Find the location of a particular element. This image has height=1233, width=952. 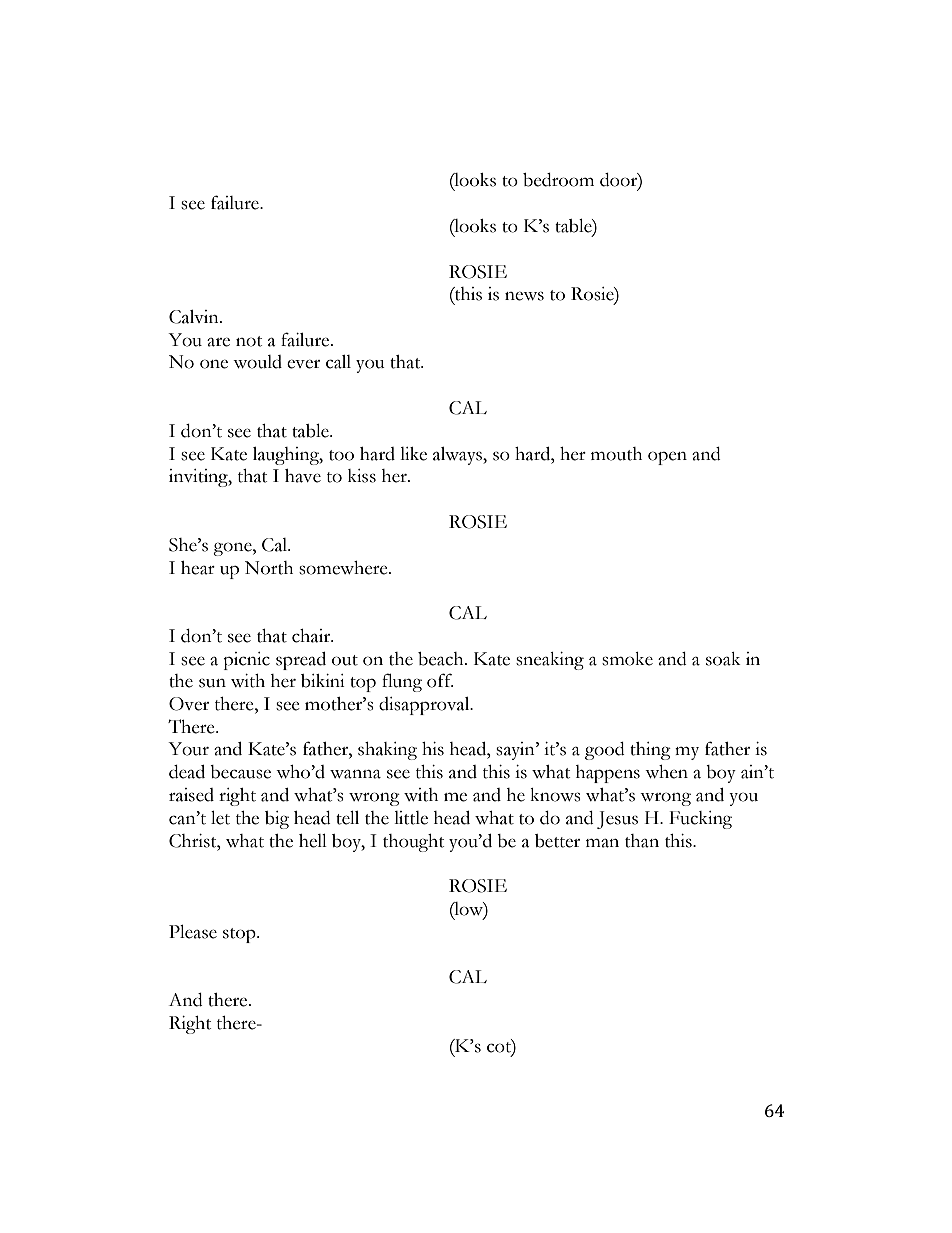

thought is located at coordinates (413, 843).
